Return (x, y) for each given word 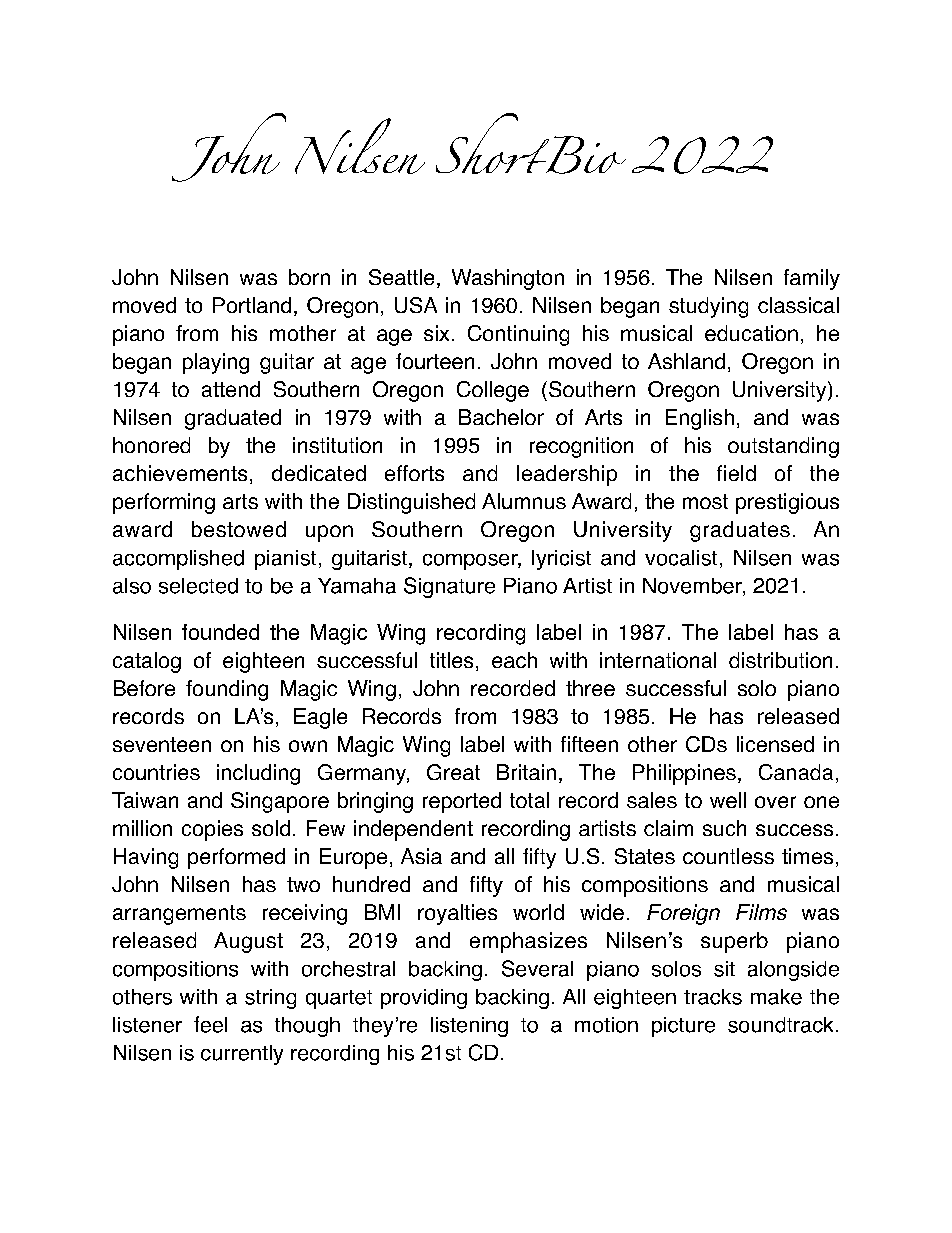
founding (227, 690)
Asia (421, 856)
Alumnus (524, 501)
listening (469, 1027)
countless (728, 856)
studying (708, 307)
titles (451, 660)
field (736, 473)
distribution (780, 660)
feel (210, 1024)
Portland (252, 305)
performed (236, 858)
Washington (508, 279)
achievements (180, 473)
